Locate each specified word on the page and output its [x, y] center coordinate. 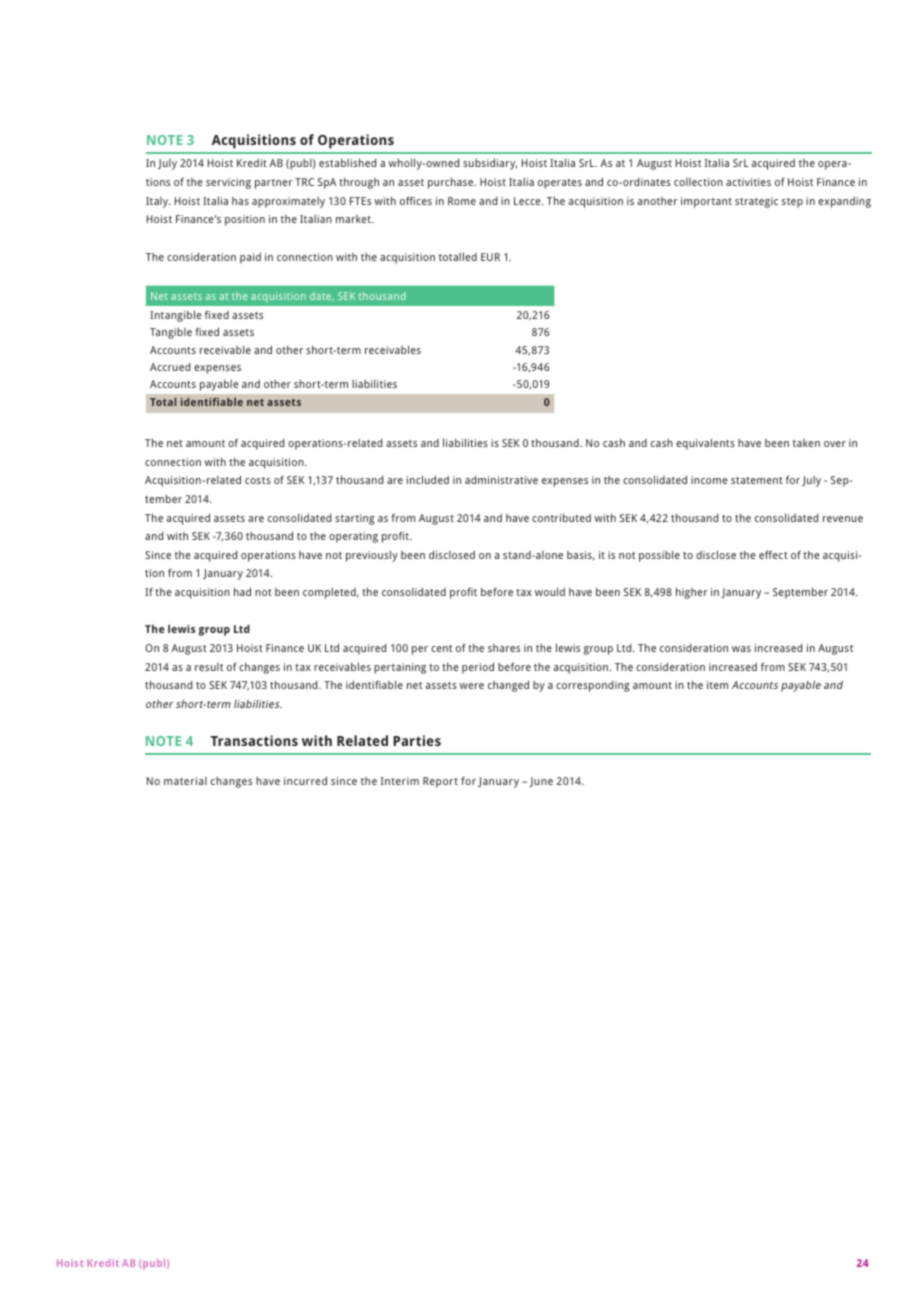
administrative [501, 480]
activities [748, 182]
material [185, 781]
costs [258, 480]
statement [757, 480]
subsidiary [490, 164]
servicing [228, 183]
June [541, 782]
